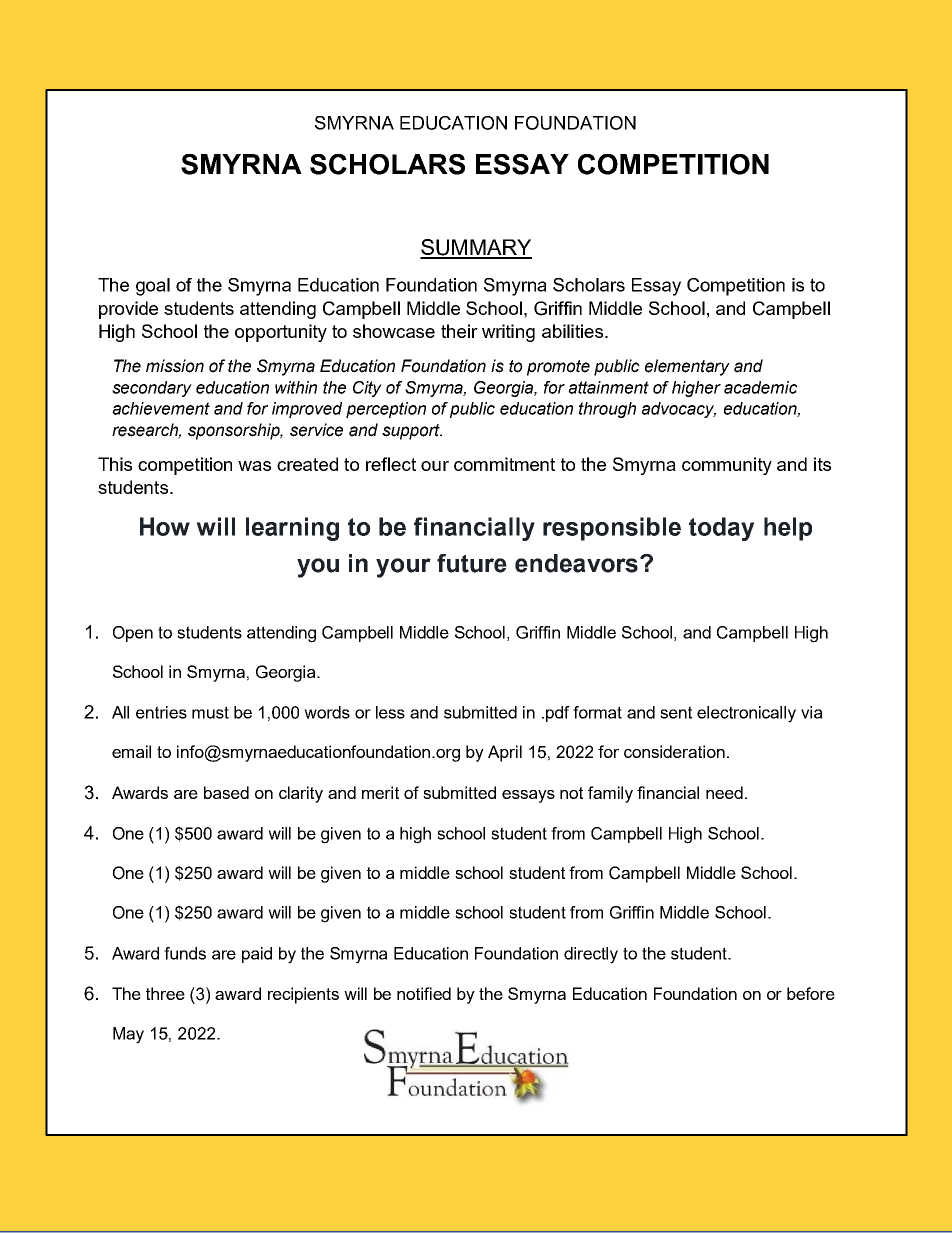 This screenshot has width=952, height=1233. What do you see at coordinates (153, 287) in the screenshot?
I see `goal` at bounding box center [153, 287].
